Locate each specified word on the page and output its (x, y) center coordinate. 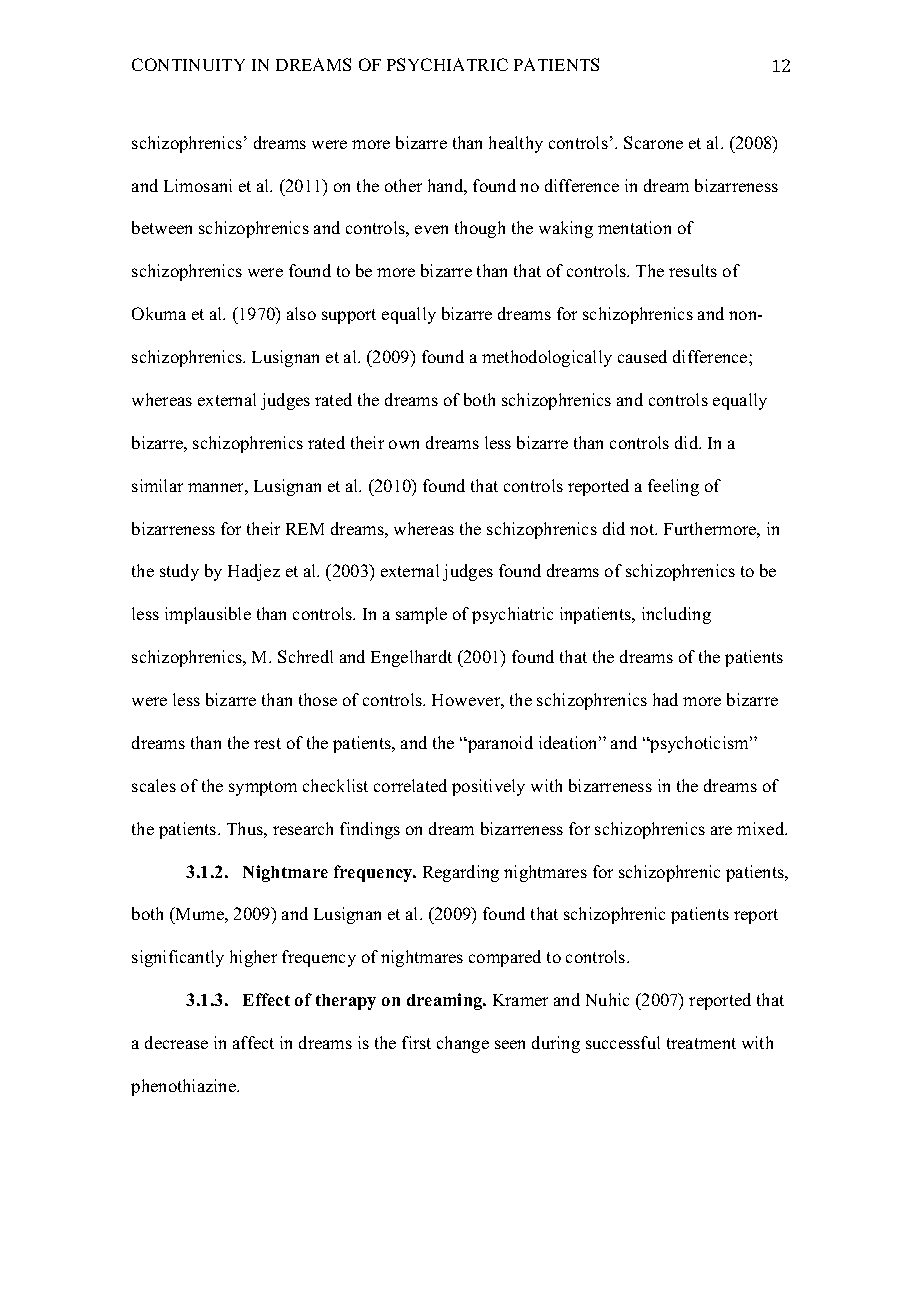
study (179, 572)
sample (421, 615)
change (463, 1044)
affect (253, 1042)
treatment (701, 1043)
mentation (634, 227)
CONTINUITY (188, 64)
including (676, 615)
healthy (516, 144)
